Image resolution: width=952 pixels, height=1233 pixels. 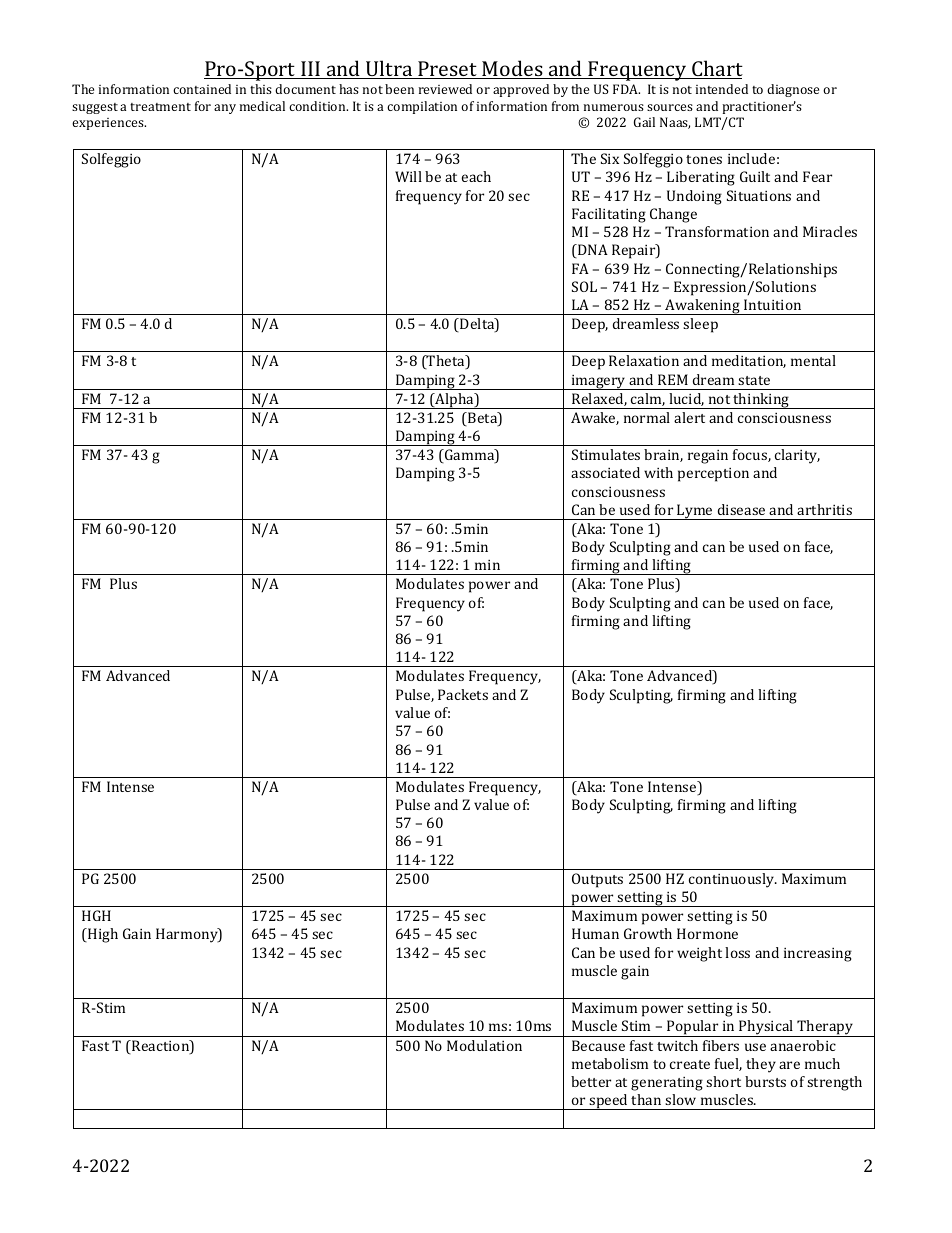 What do you see at coordinates (102, 935) in the screenshot?
I see `High` at bounding box center [102, 935].
